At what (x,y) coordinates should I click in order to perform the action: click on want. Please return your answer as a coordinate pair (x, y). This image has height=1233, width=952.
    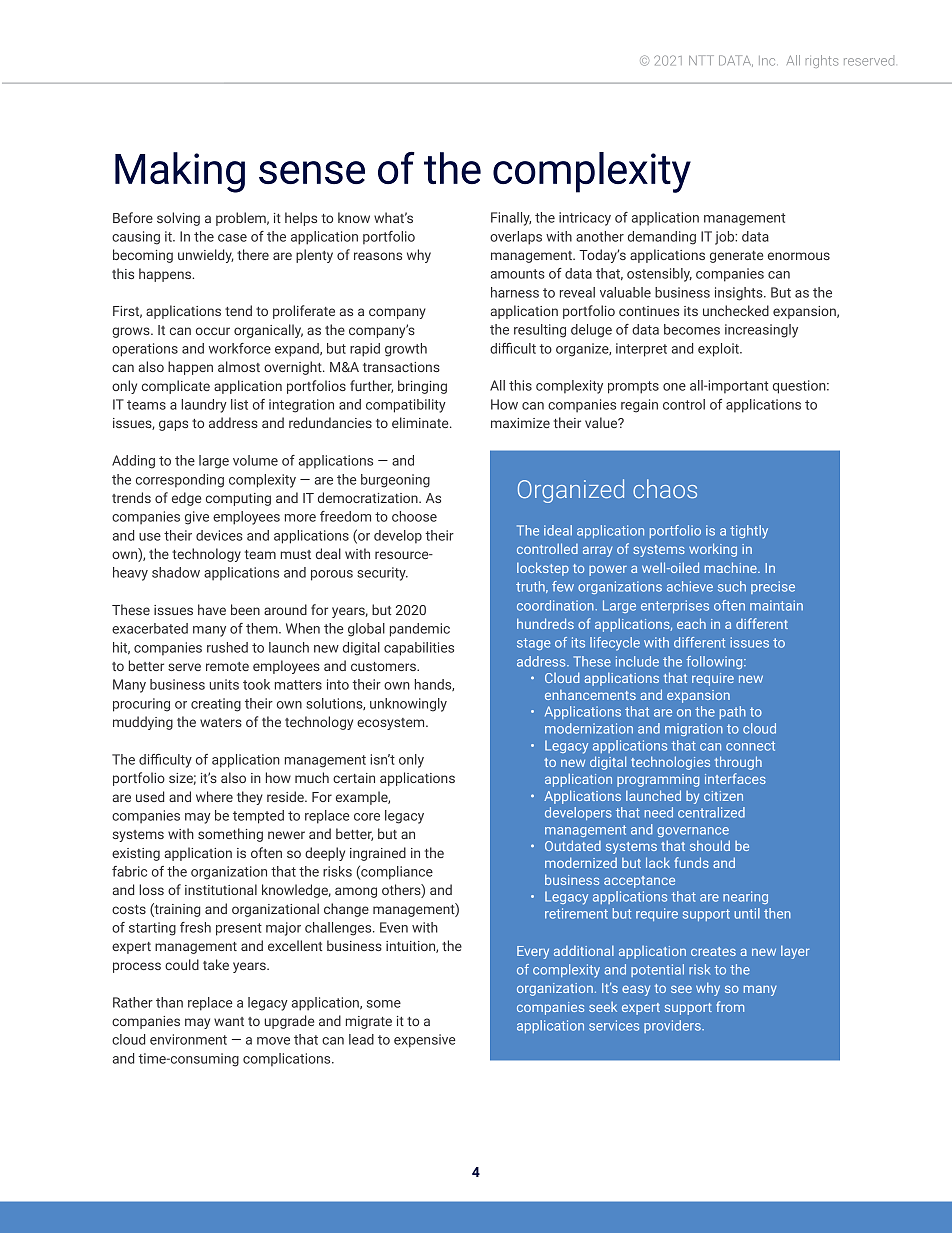
    Looking at the image, I should click on (229, 1021).
